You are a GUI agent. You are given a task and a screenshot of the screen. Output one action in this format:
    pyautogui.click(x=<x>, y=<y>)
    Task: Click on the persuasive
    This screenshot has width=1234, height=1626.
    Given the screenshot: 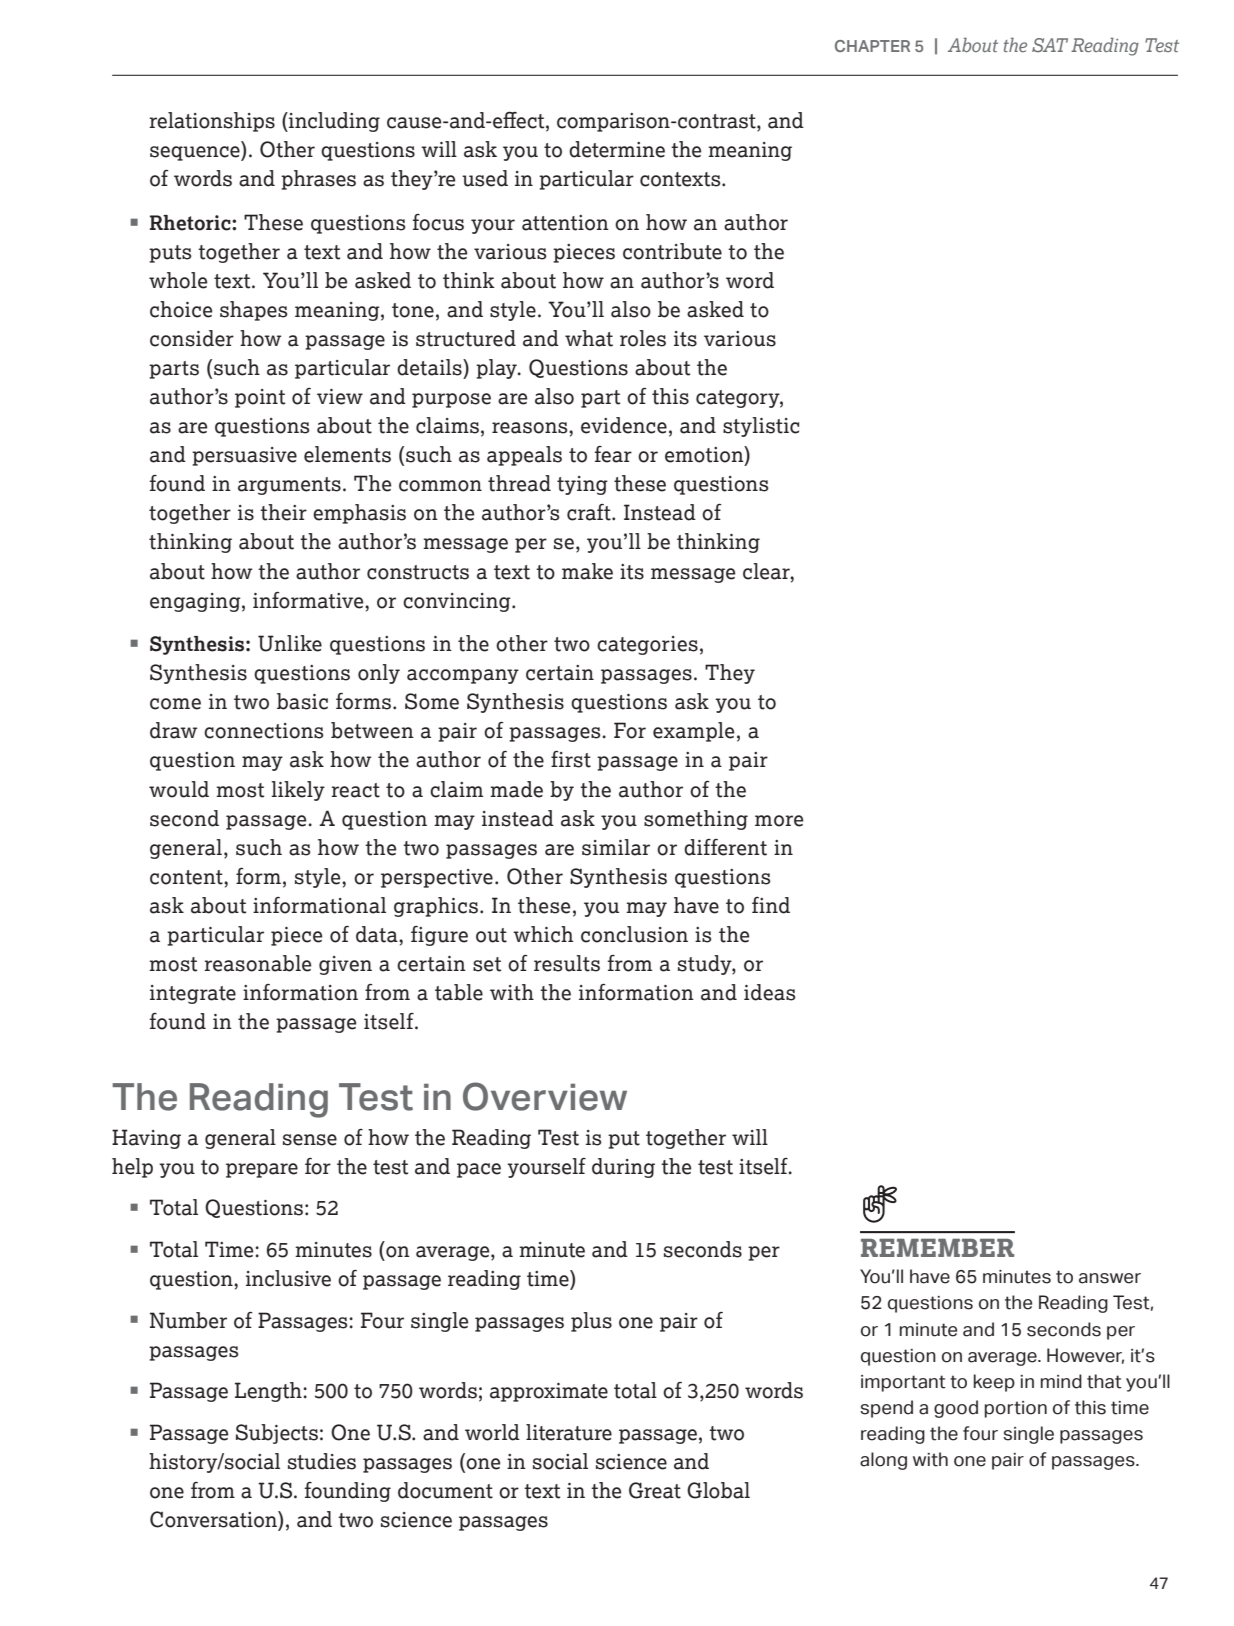 What is the action you would take?
    pyautogui.click(x=244, y=456)
